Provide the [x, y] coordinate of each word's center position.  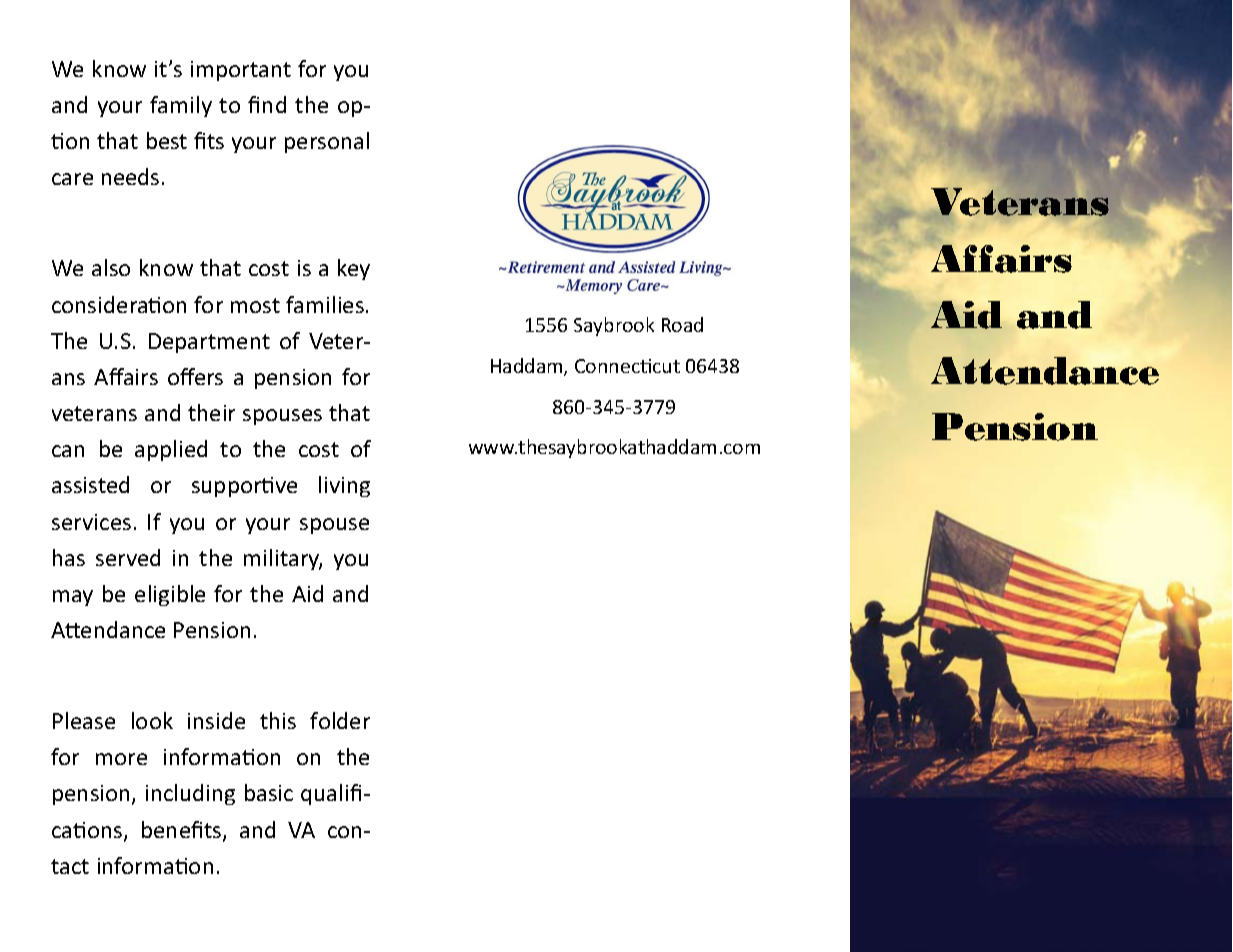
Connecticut [627, 366]
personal [327, 142]
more [121, 759]
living [344, 486]
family [181, 106]
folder [340, 720]
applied [171, 450]
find [267, 104]
